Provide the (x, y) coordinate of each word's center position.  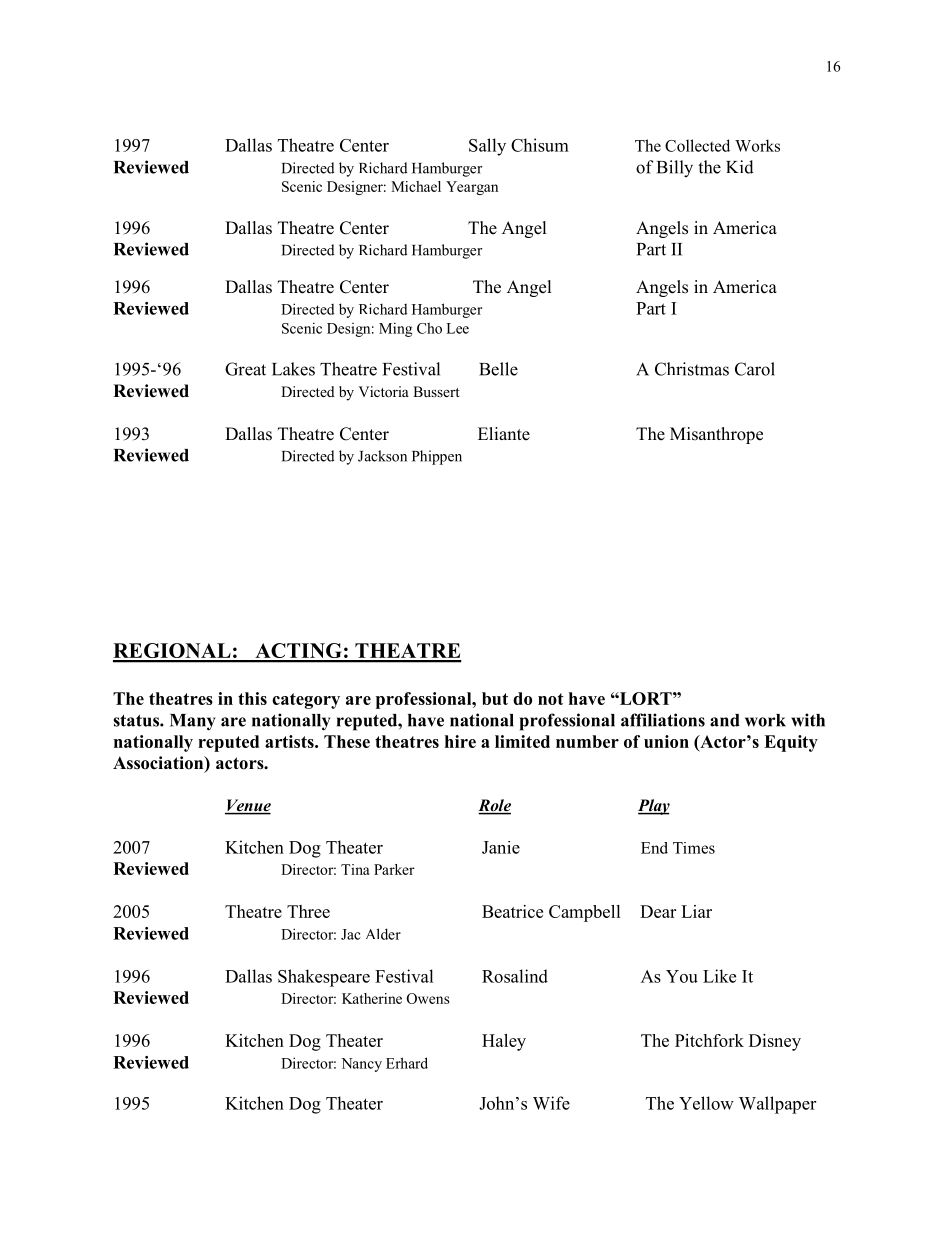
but (495, 698)
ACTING (298, 652)
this (252, 698)
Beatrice (512, 911)
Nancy (361, 1065)
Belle (498, 369)
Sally (487, 147)
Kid (740, 167)
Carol (755, 369)
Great (245, 369)
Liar (696, 911)
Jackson (382, 456)
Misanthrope (716, 435)
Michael (416, 186)
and (725, 720)
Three (308, 911)
